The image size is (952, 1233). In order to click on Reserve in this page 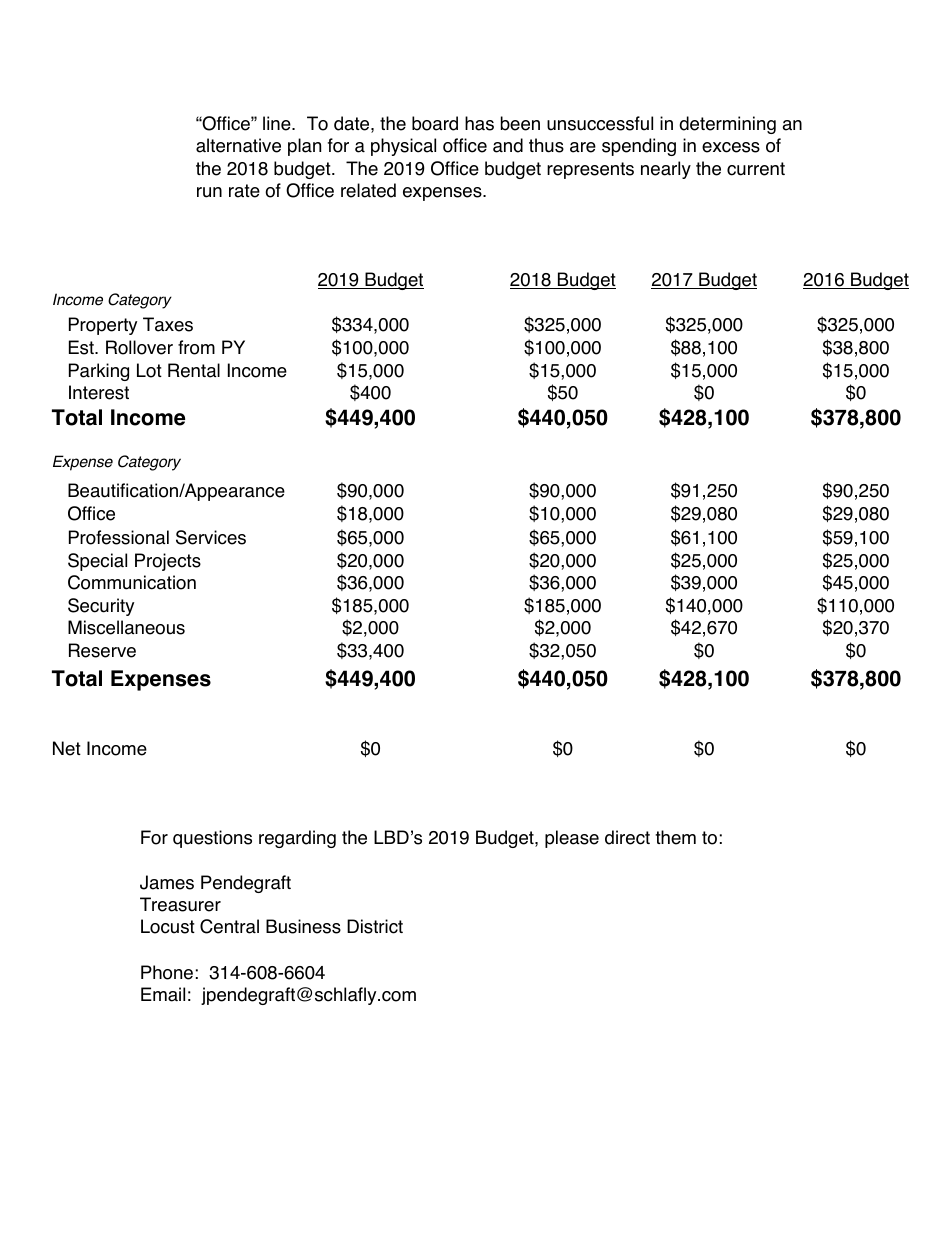, I will do `click(102, 650)`.
